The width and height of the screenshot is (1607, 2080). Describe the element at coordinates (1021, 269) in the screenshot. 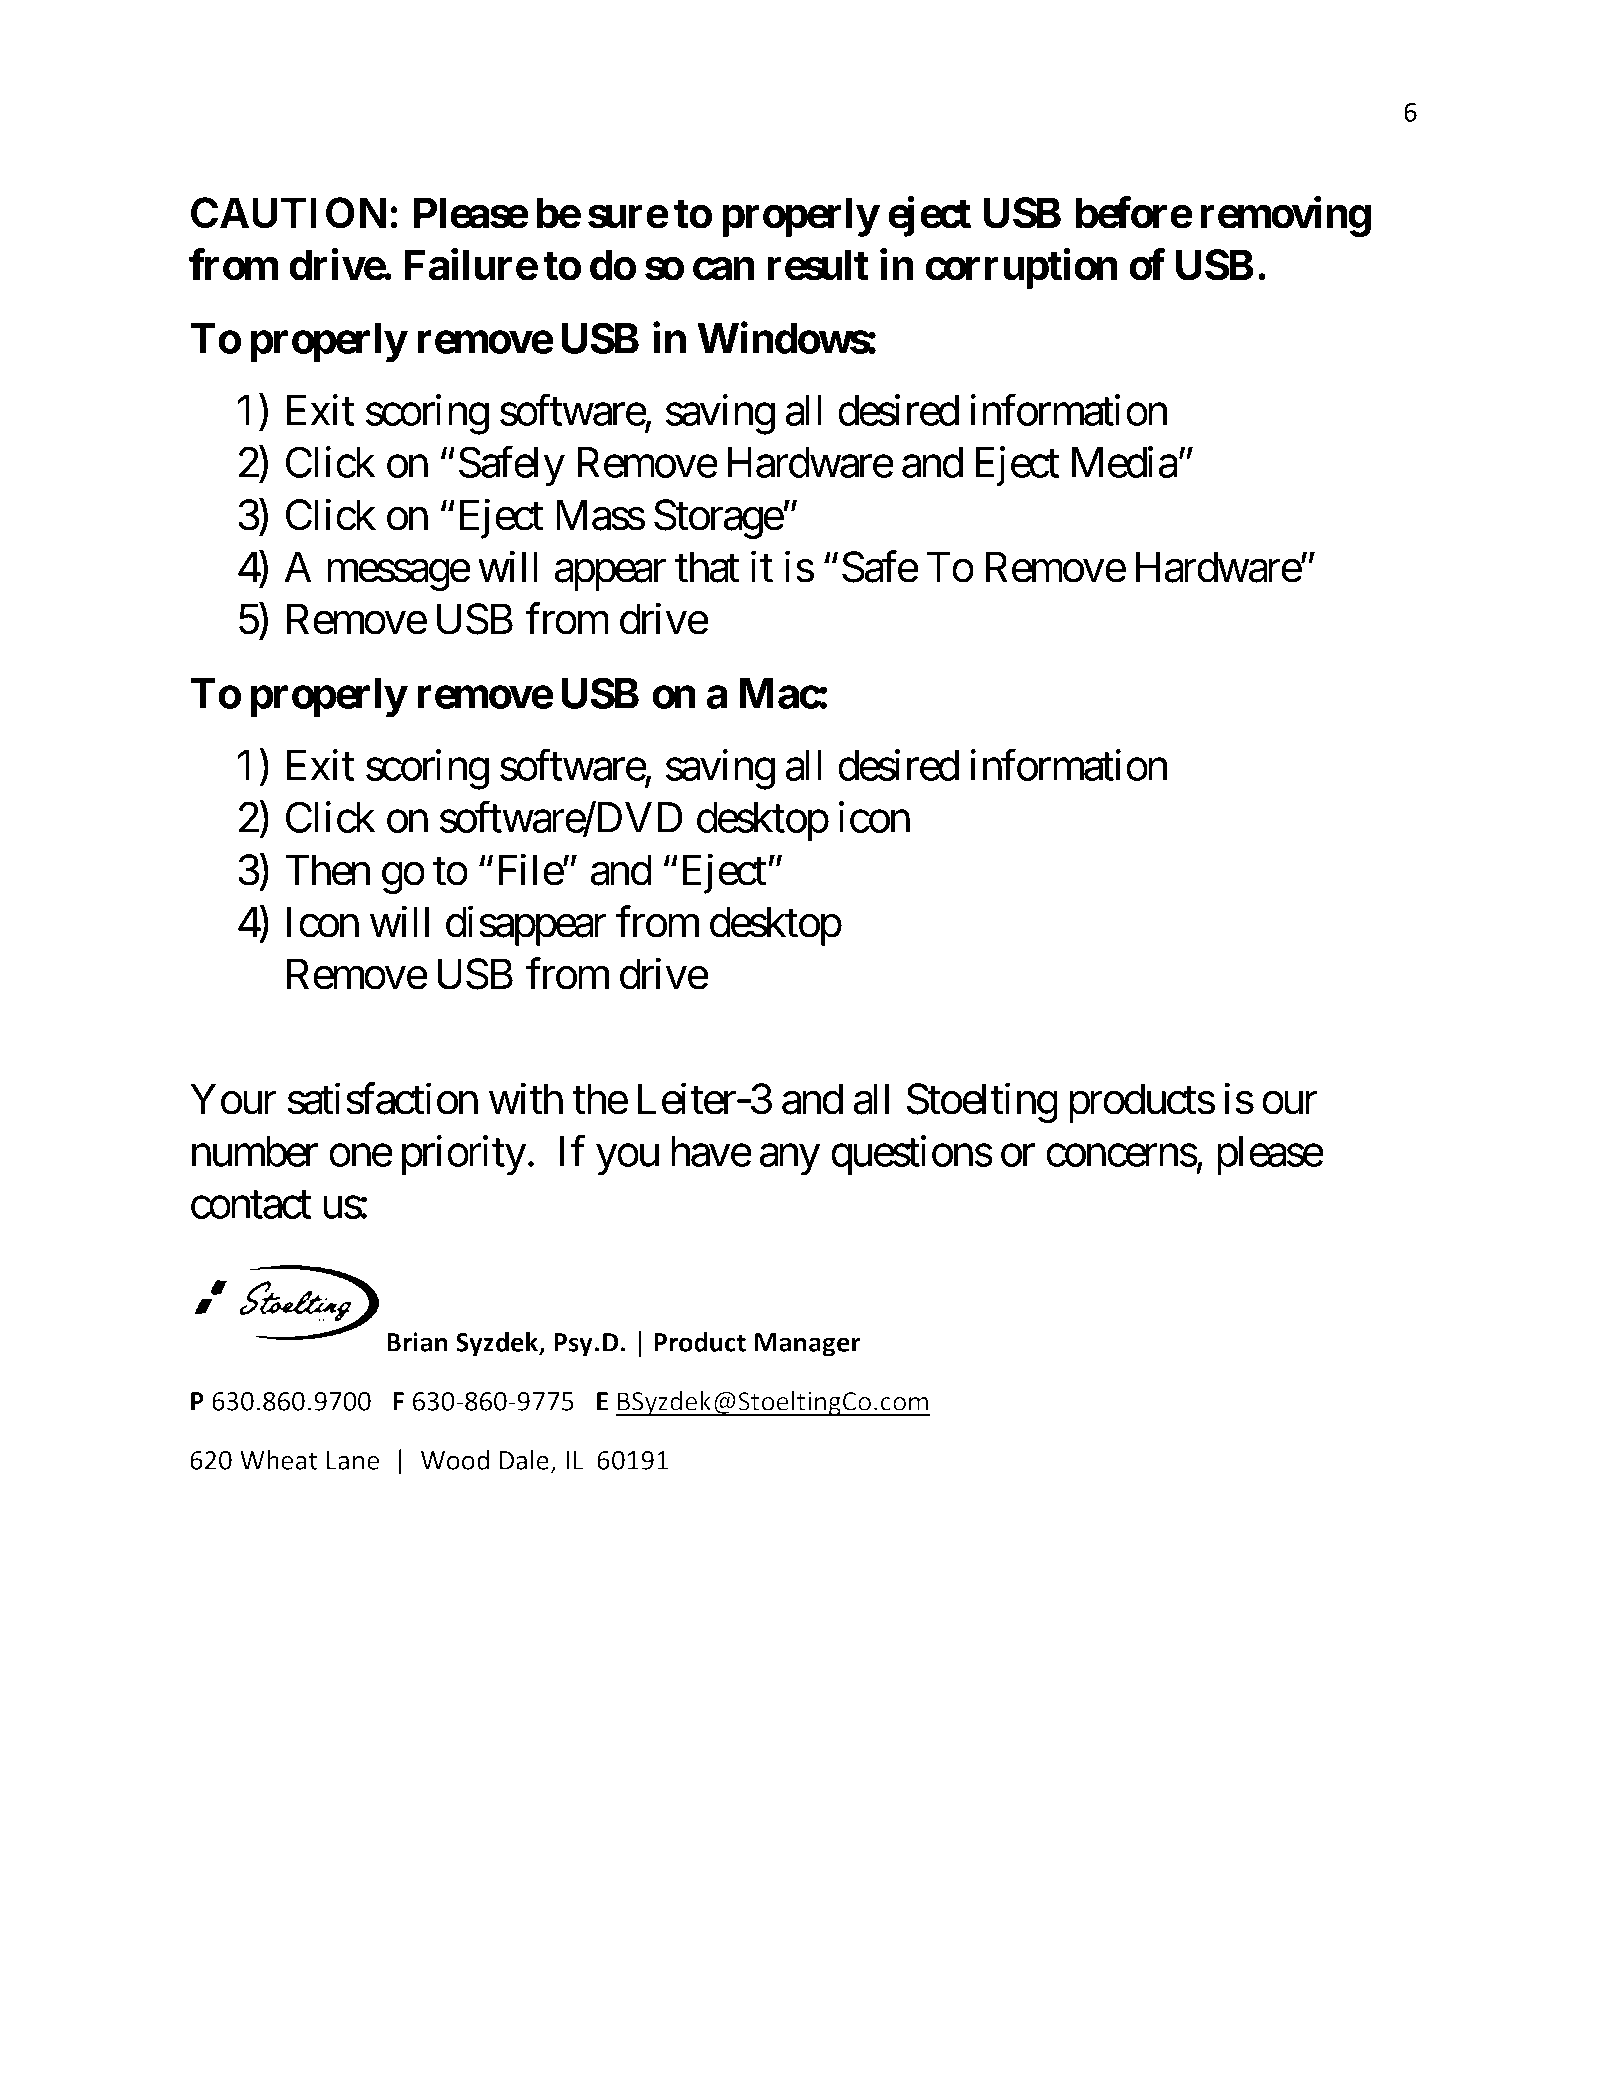

I see `corruption` at that location.
